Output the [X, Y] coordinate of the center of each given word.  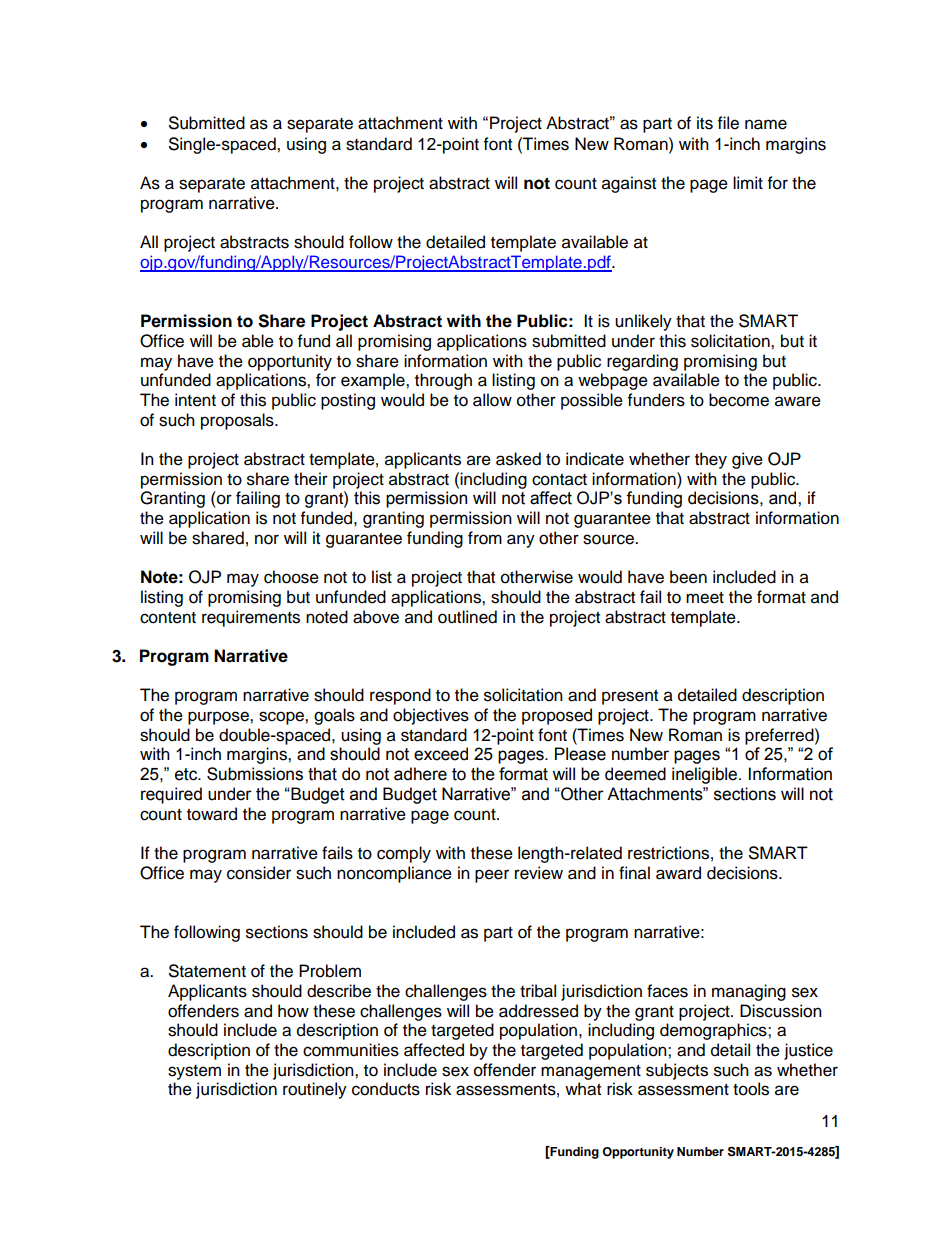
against [629, 184]
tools [751, 1089]
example [374, 381]
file [728, 123]
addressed [538, 1011]
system [194, 1072]
